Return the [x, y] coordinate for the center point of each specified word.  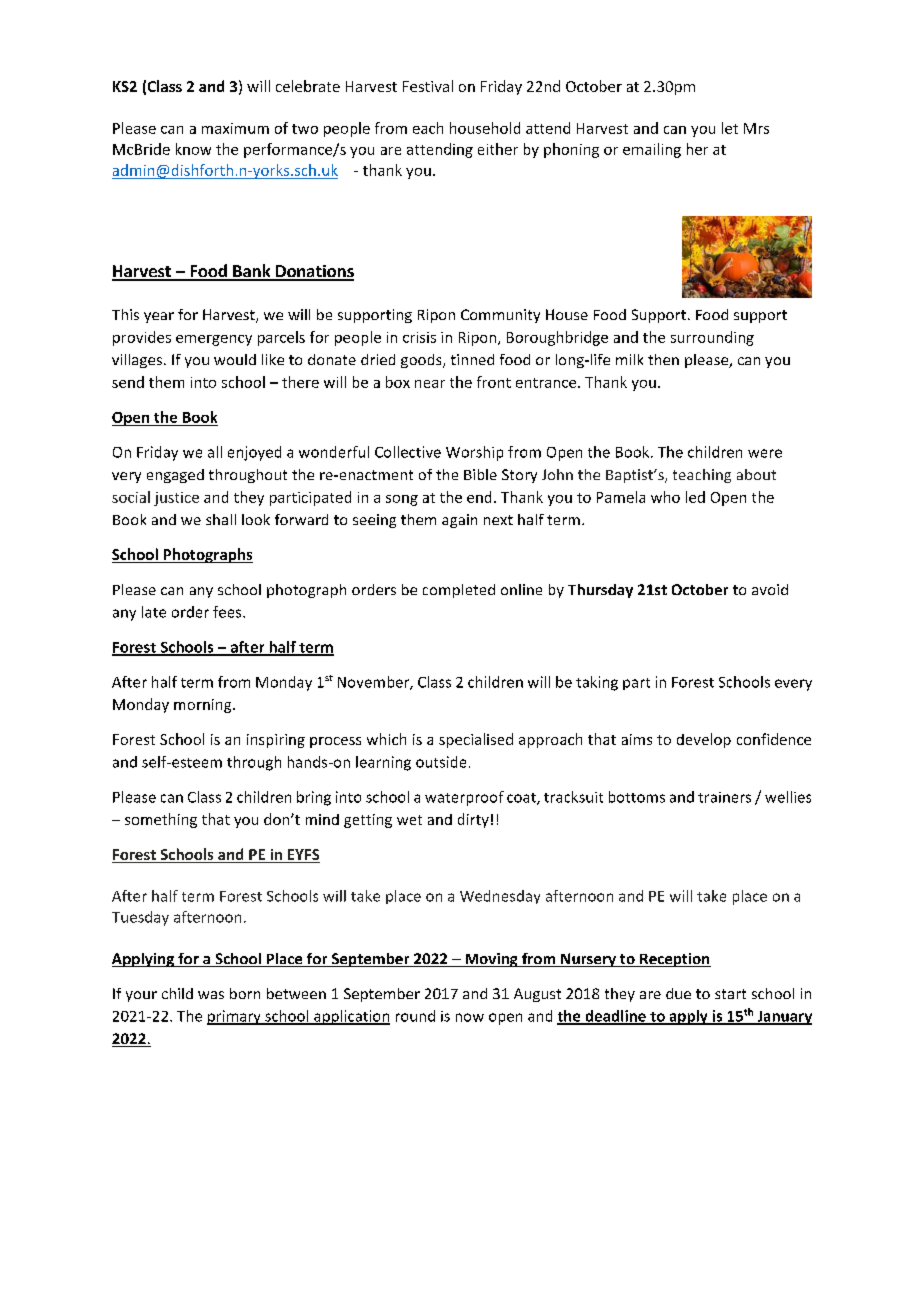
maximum [235, 128]
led [695, 497]
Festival [428, 86]
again [459, 521]
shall [221, 519]
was [211, 995]
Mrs [756, 128]
